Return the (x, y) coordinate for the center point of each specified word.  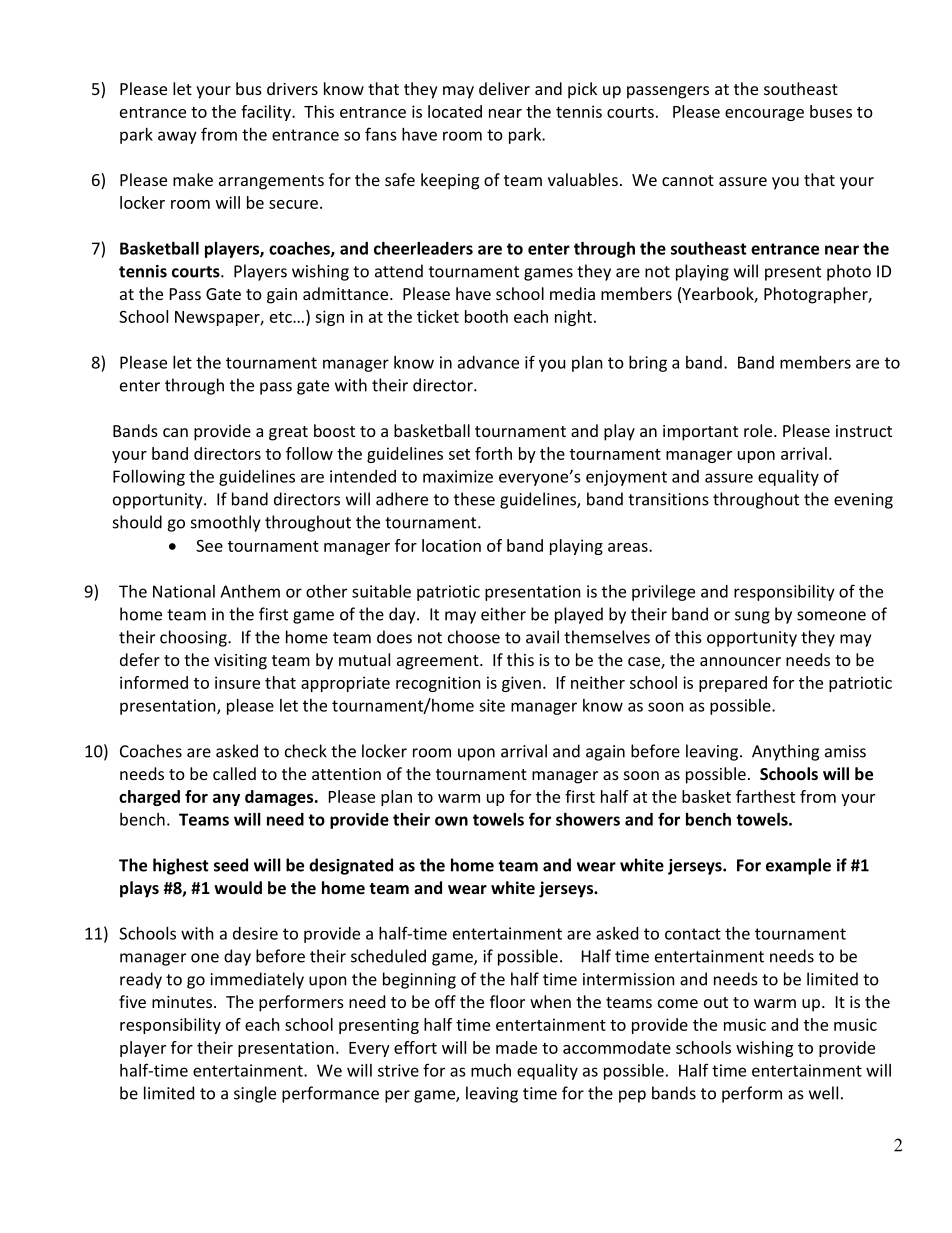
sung (752, 617)
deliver (504, 88)
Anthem (250, 591)
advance (488, 362)
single (255, 1094)
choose (474, 637)
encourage (764, 115)
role (759, 430)
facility (267, 113)
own (451, 821)
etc (282, 317)
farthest (765, 796)
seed (231, 865)
